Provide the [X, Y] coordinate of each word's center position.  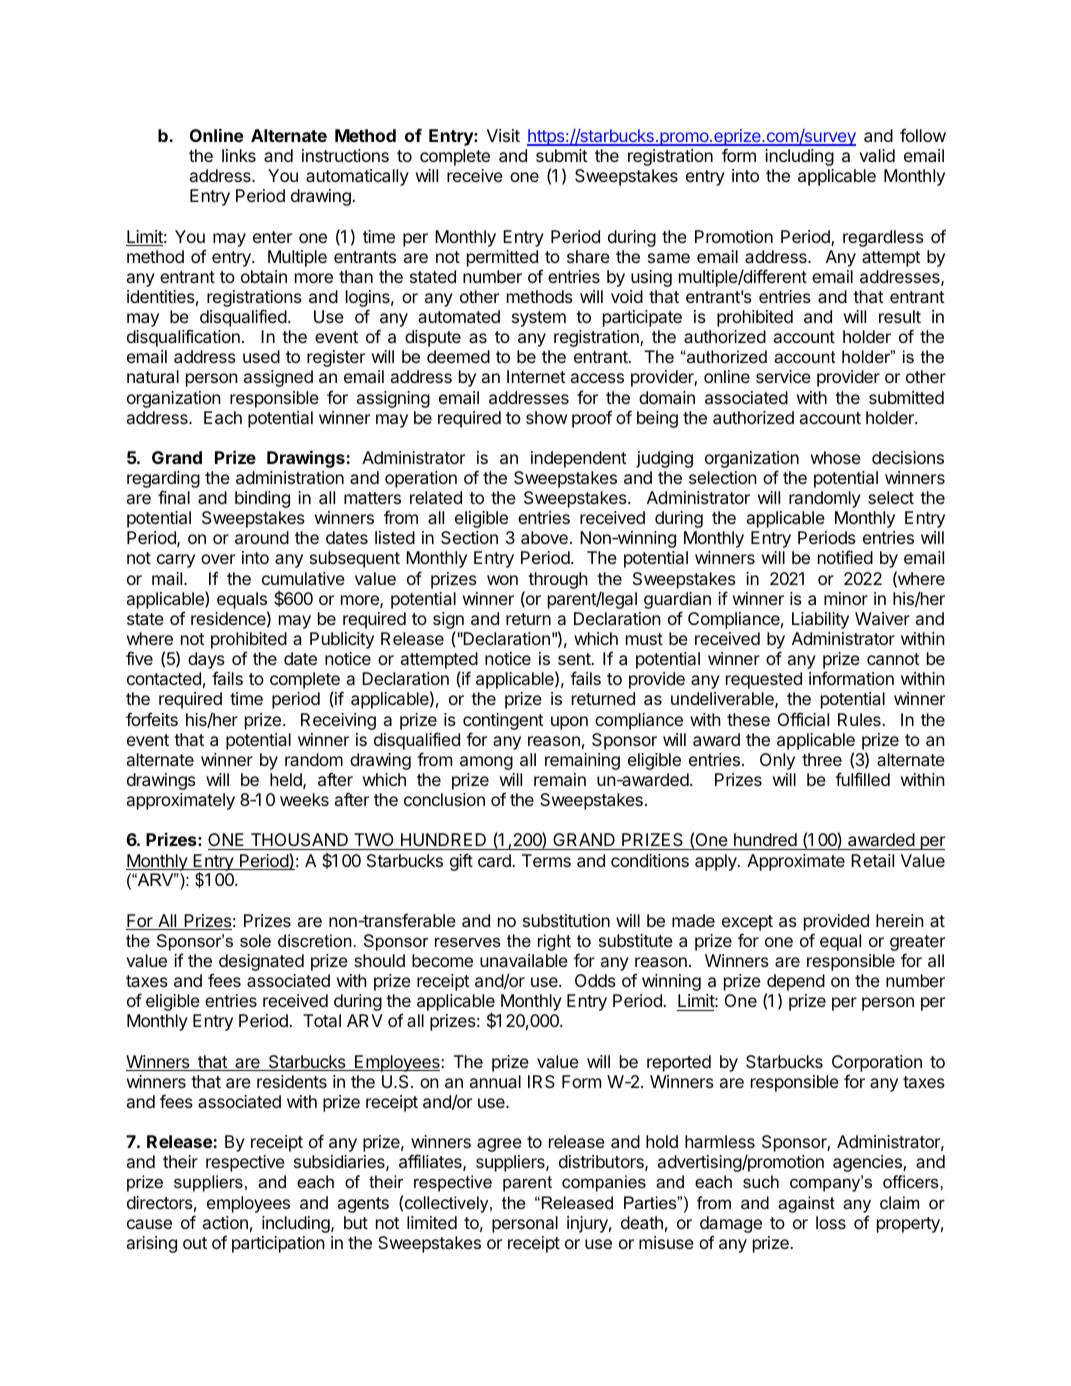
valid [877, 155]
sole [255, 940]
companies [604, 1183]
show [546, 417]
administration [290, 477]
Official [803, 719]
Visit [503, 135]
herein [900, 920]
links [239, 155]
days [206, 662]
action [225, 1222]
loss [831, 1222]
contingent [503, 721]
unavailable [524, 960]
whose [836, 457]
